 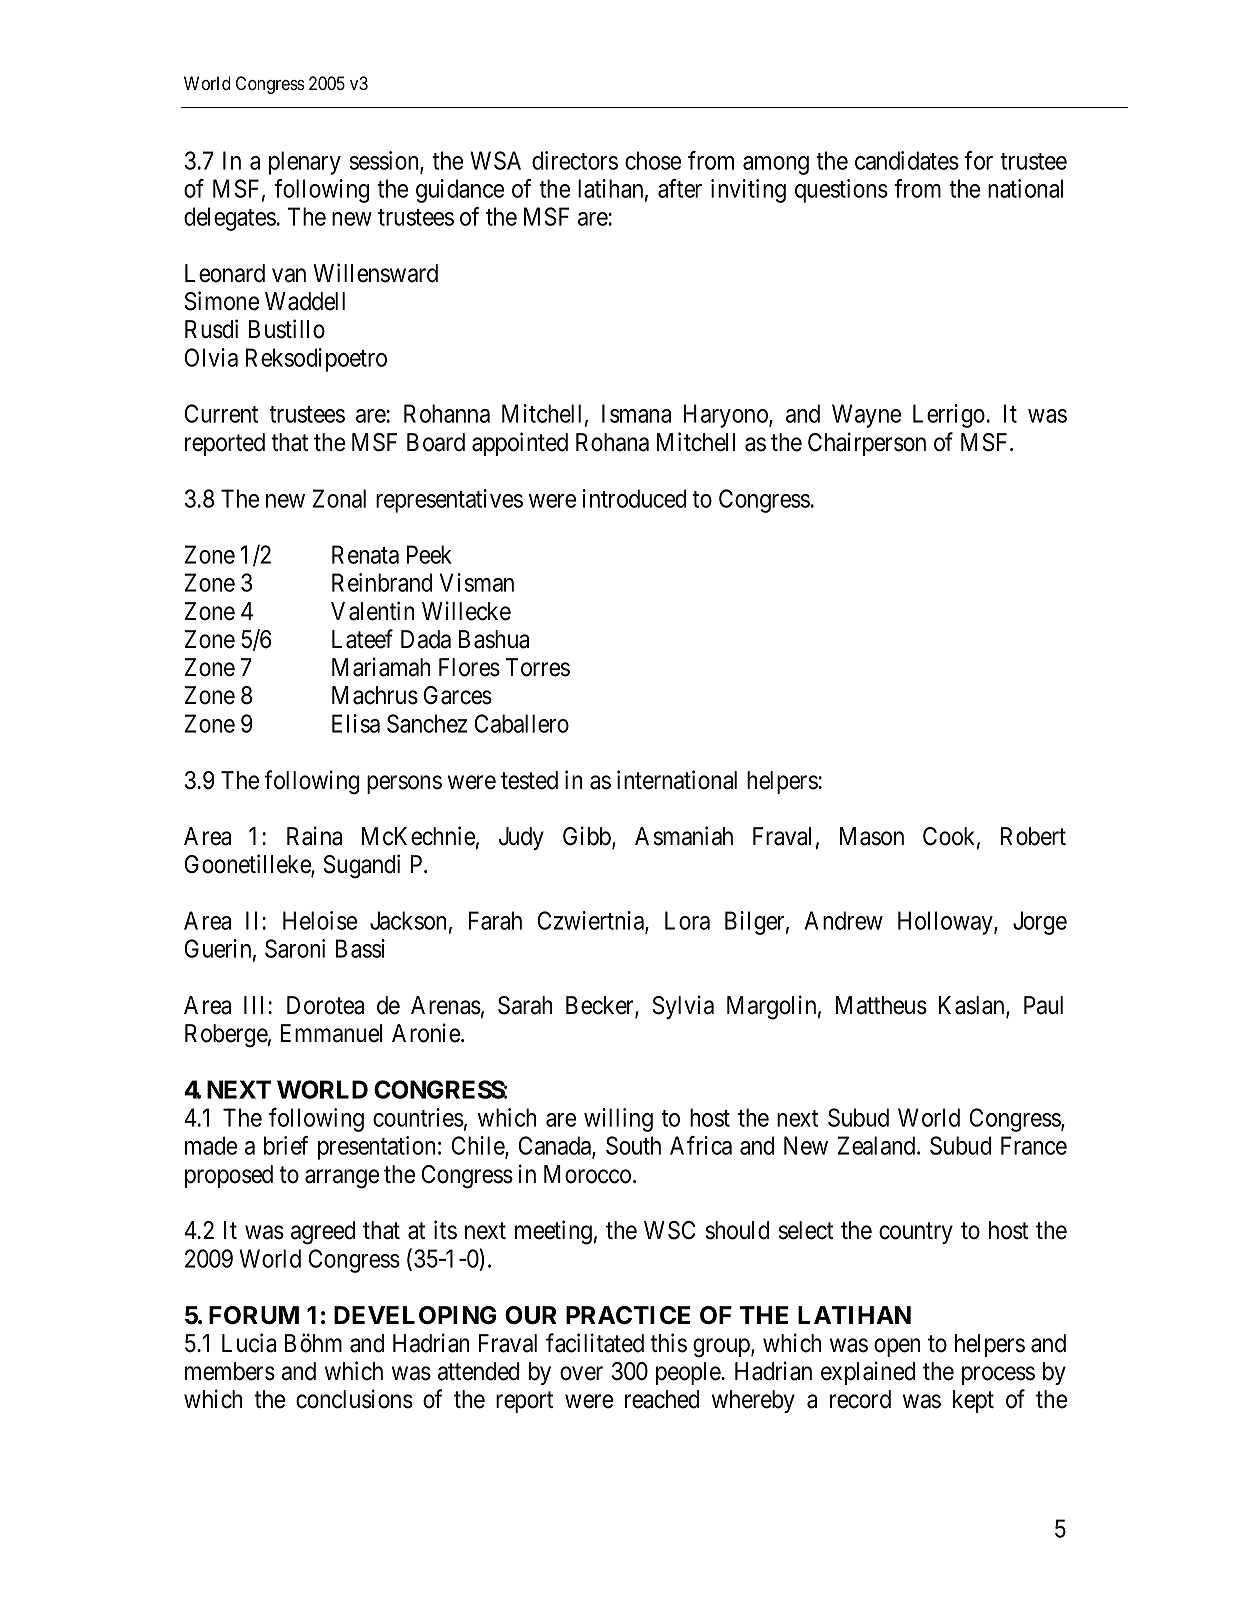 What do you see at coordinates (354, 1399) in the image?
I see `conclusions` at bounding box center [354, 1399].
